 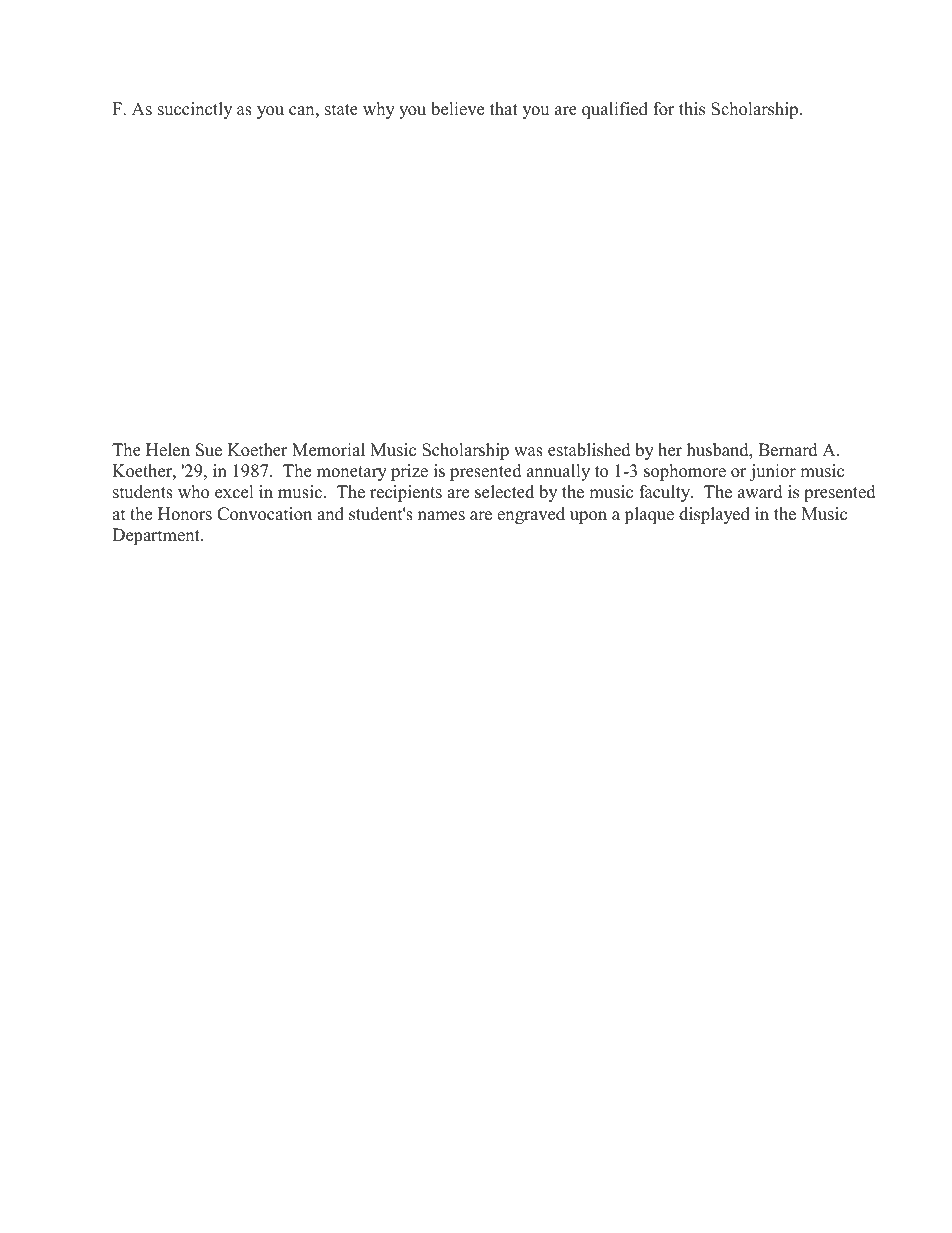 I want to click on Bernard, so click(x=788, y=450).
